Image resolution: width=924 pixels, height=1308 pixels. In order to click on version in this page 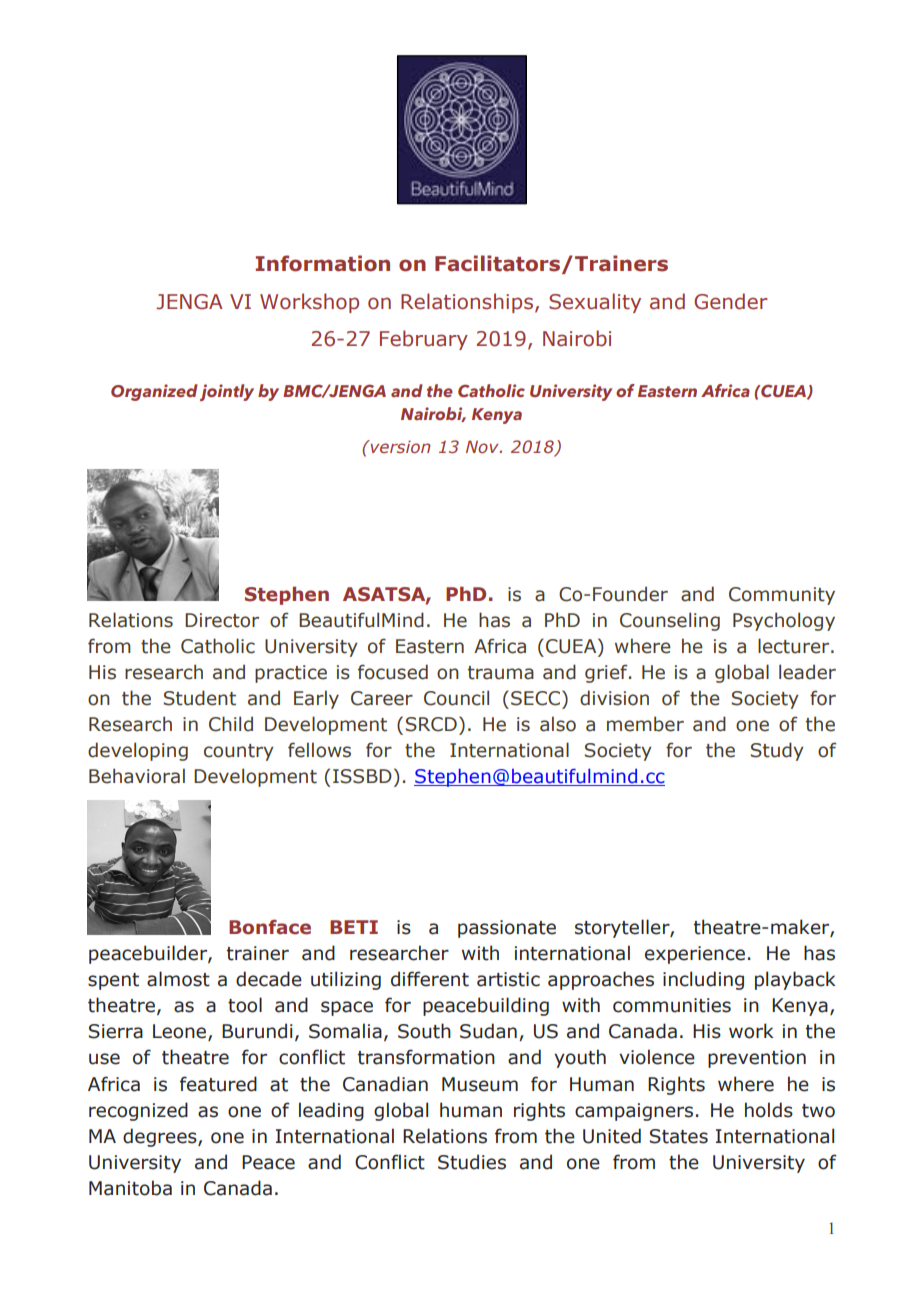, I will do `click(399, 446)`.
